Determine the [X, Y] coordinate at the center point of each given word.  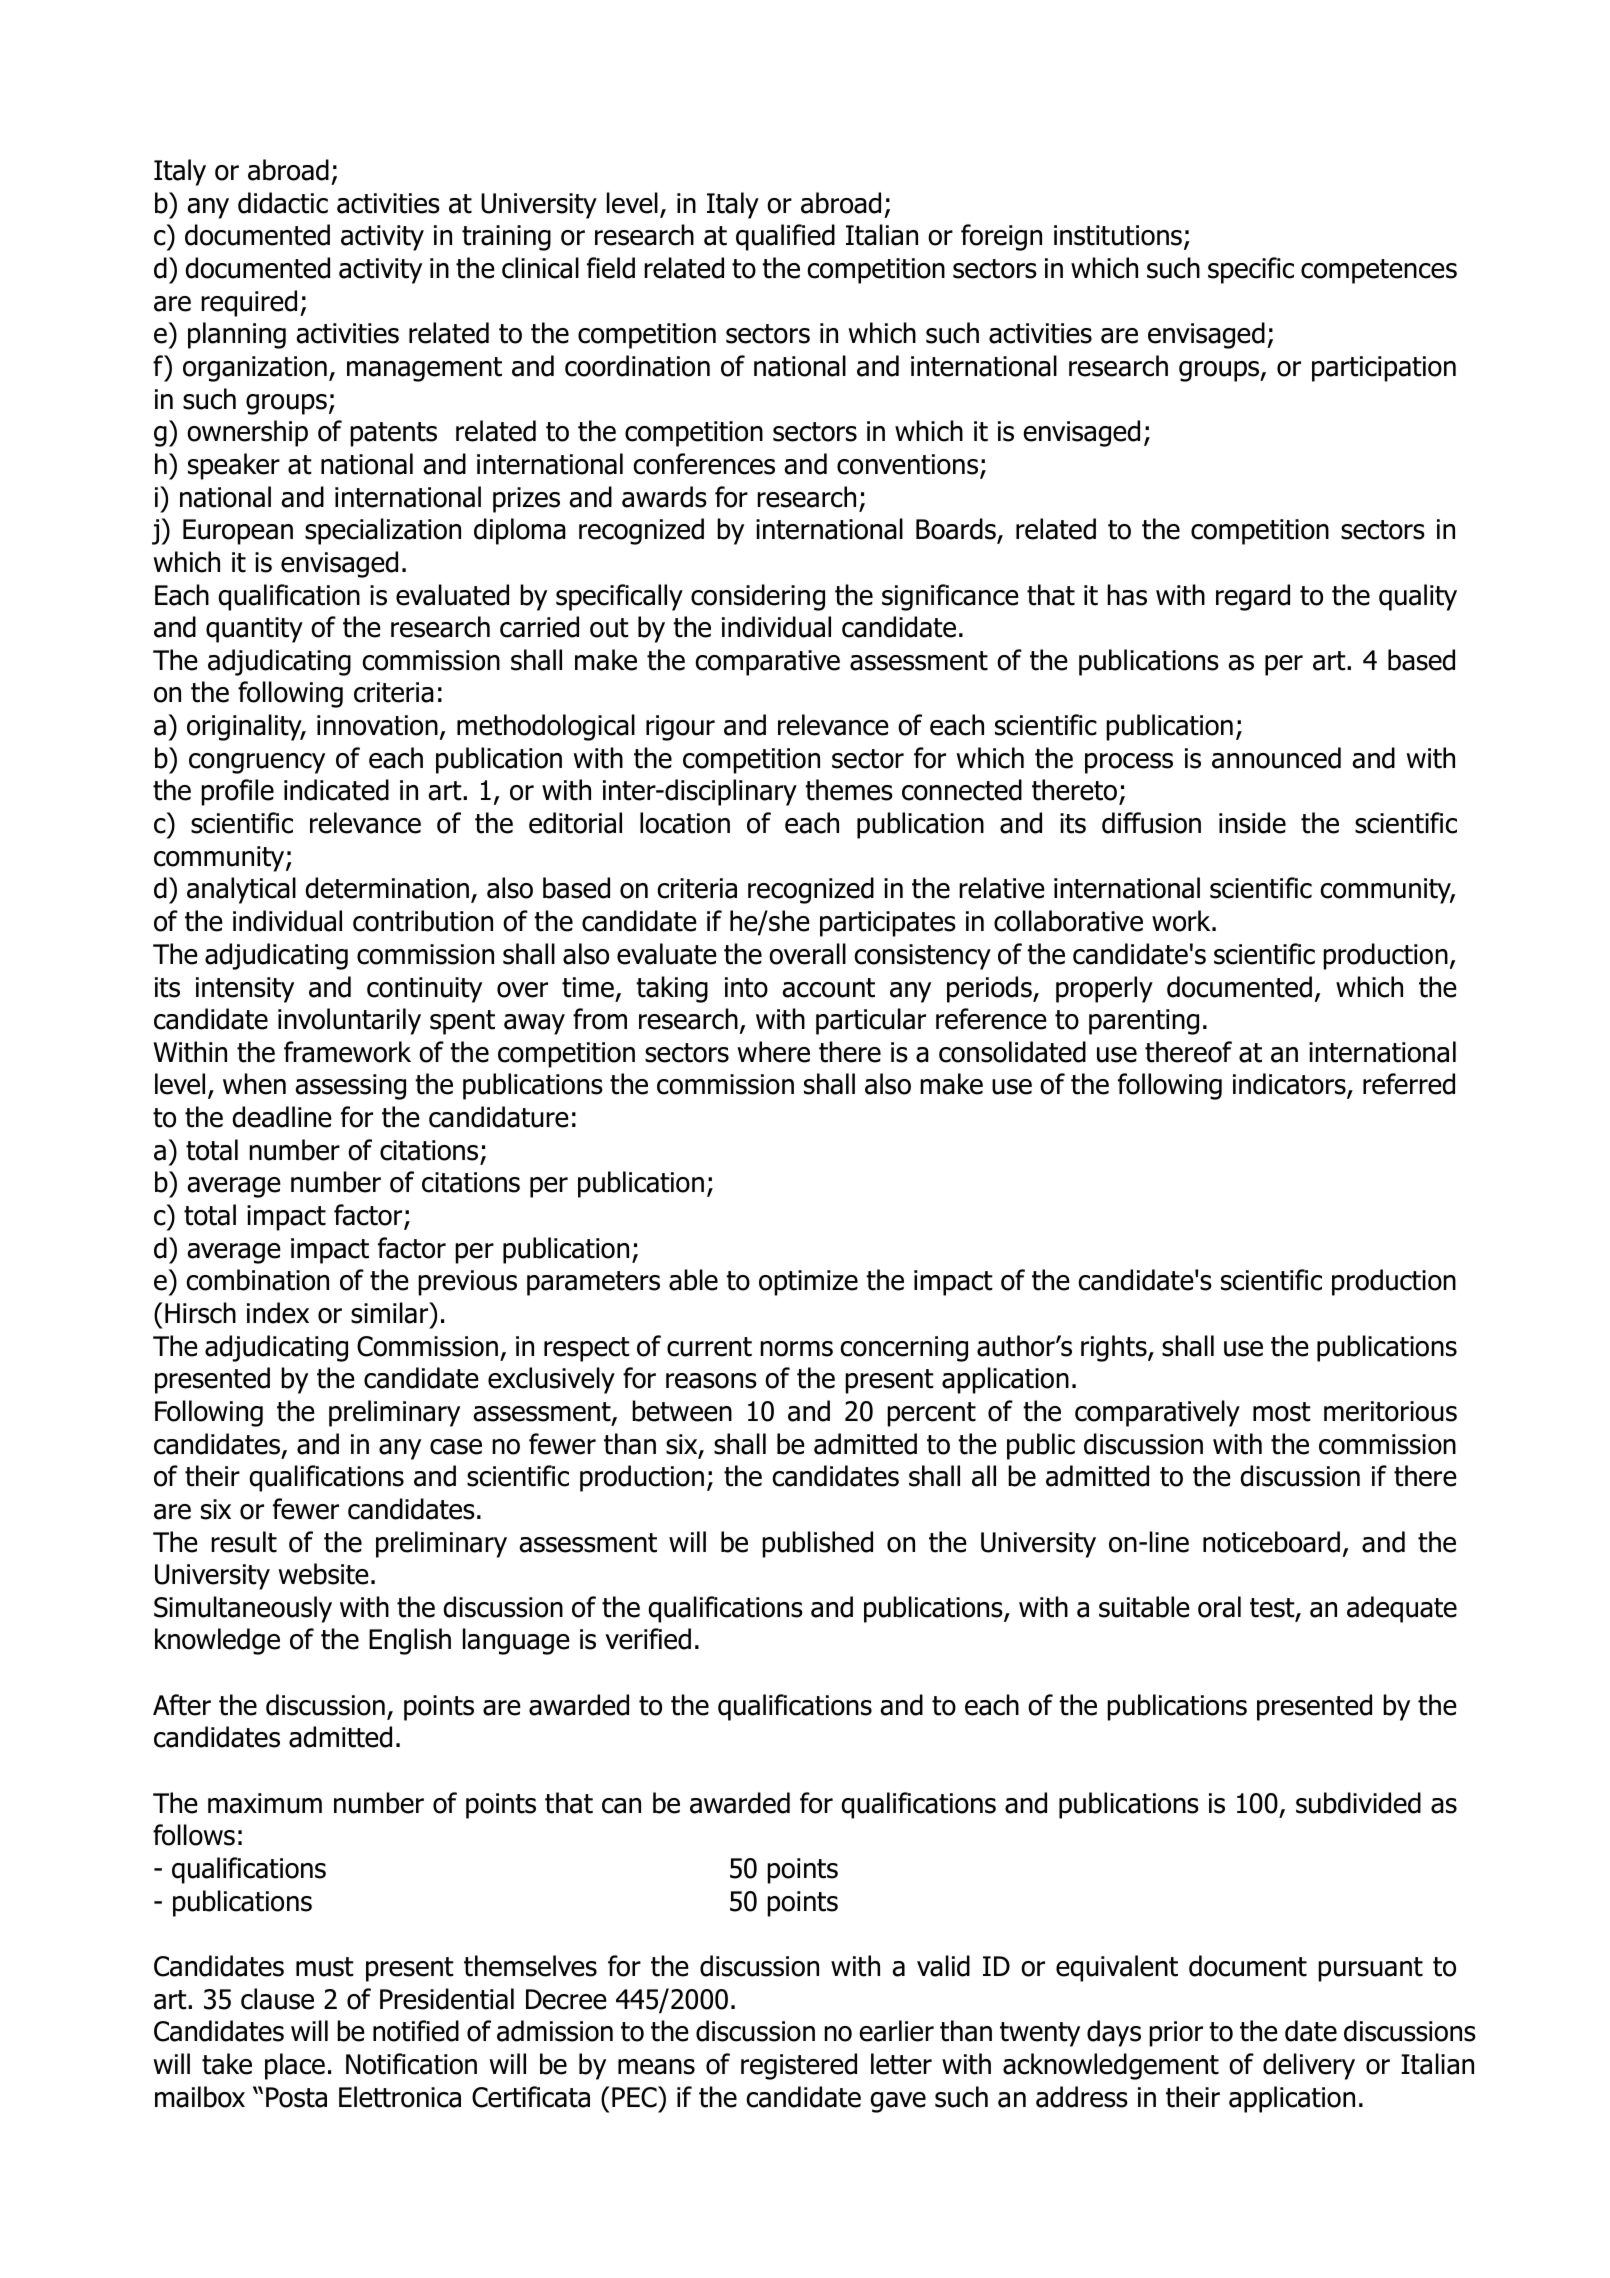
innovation [377, 725]
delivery [1309, 2066]
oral [1219, 1607]
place [295, 2066]
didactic [283, 203]
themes [849, 790]
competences [1379, 271]
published [817, 1544]
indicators [1290, 1085]
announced [1276, 758]
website [324, 1574]
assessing [350, 1087]
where [774, 1052]
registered [799, 2066]
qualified [785, 237]
